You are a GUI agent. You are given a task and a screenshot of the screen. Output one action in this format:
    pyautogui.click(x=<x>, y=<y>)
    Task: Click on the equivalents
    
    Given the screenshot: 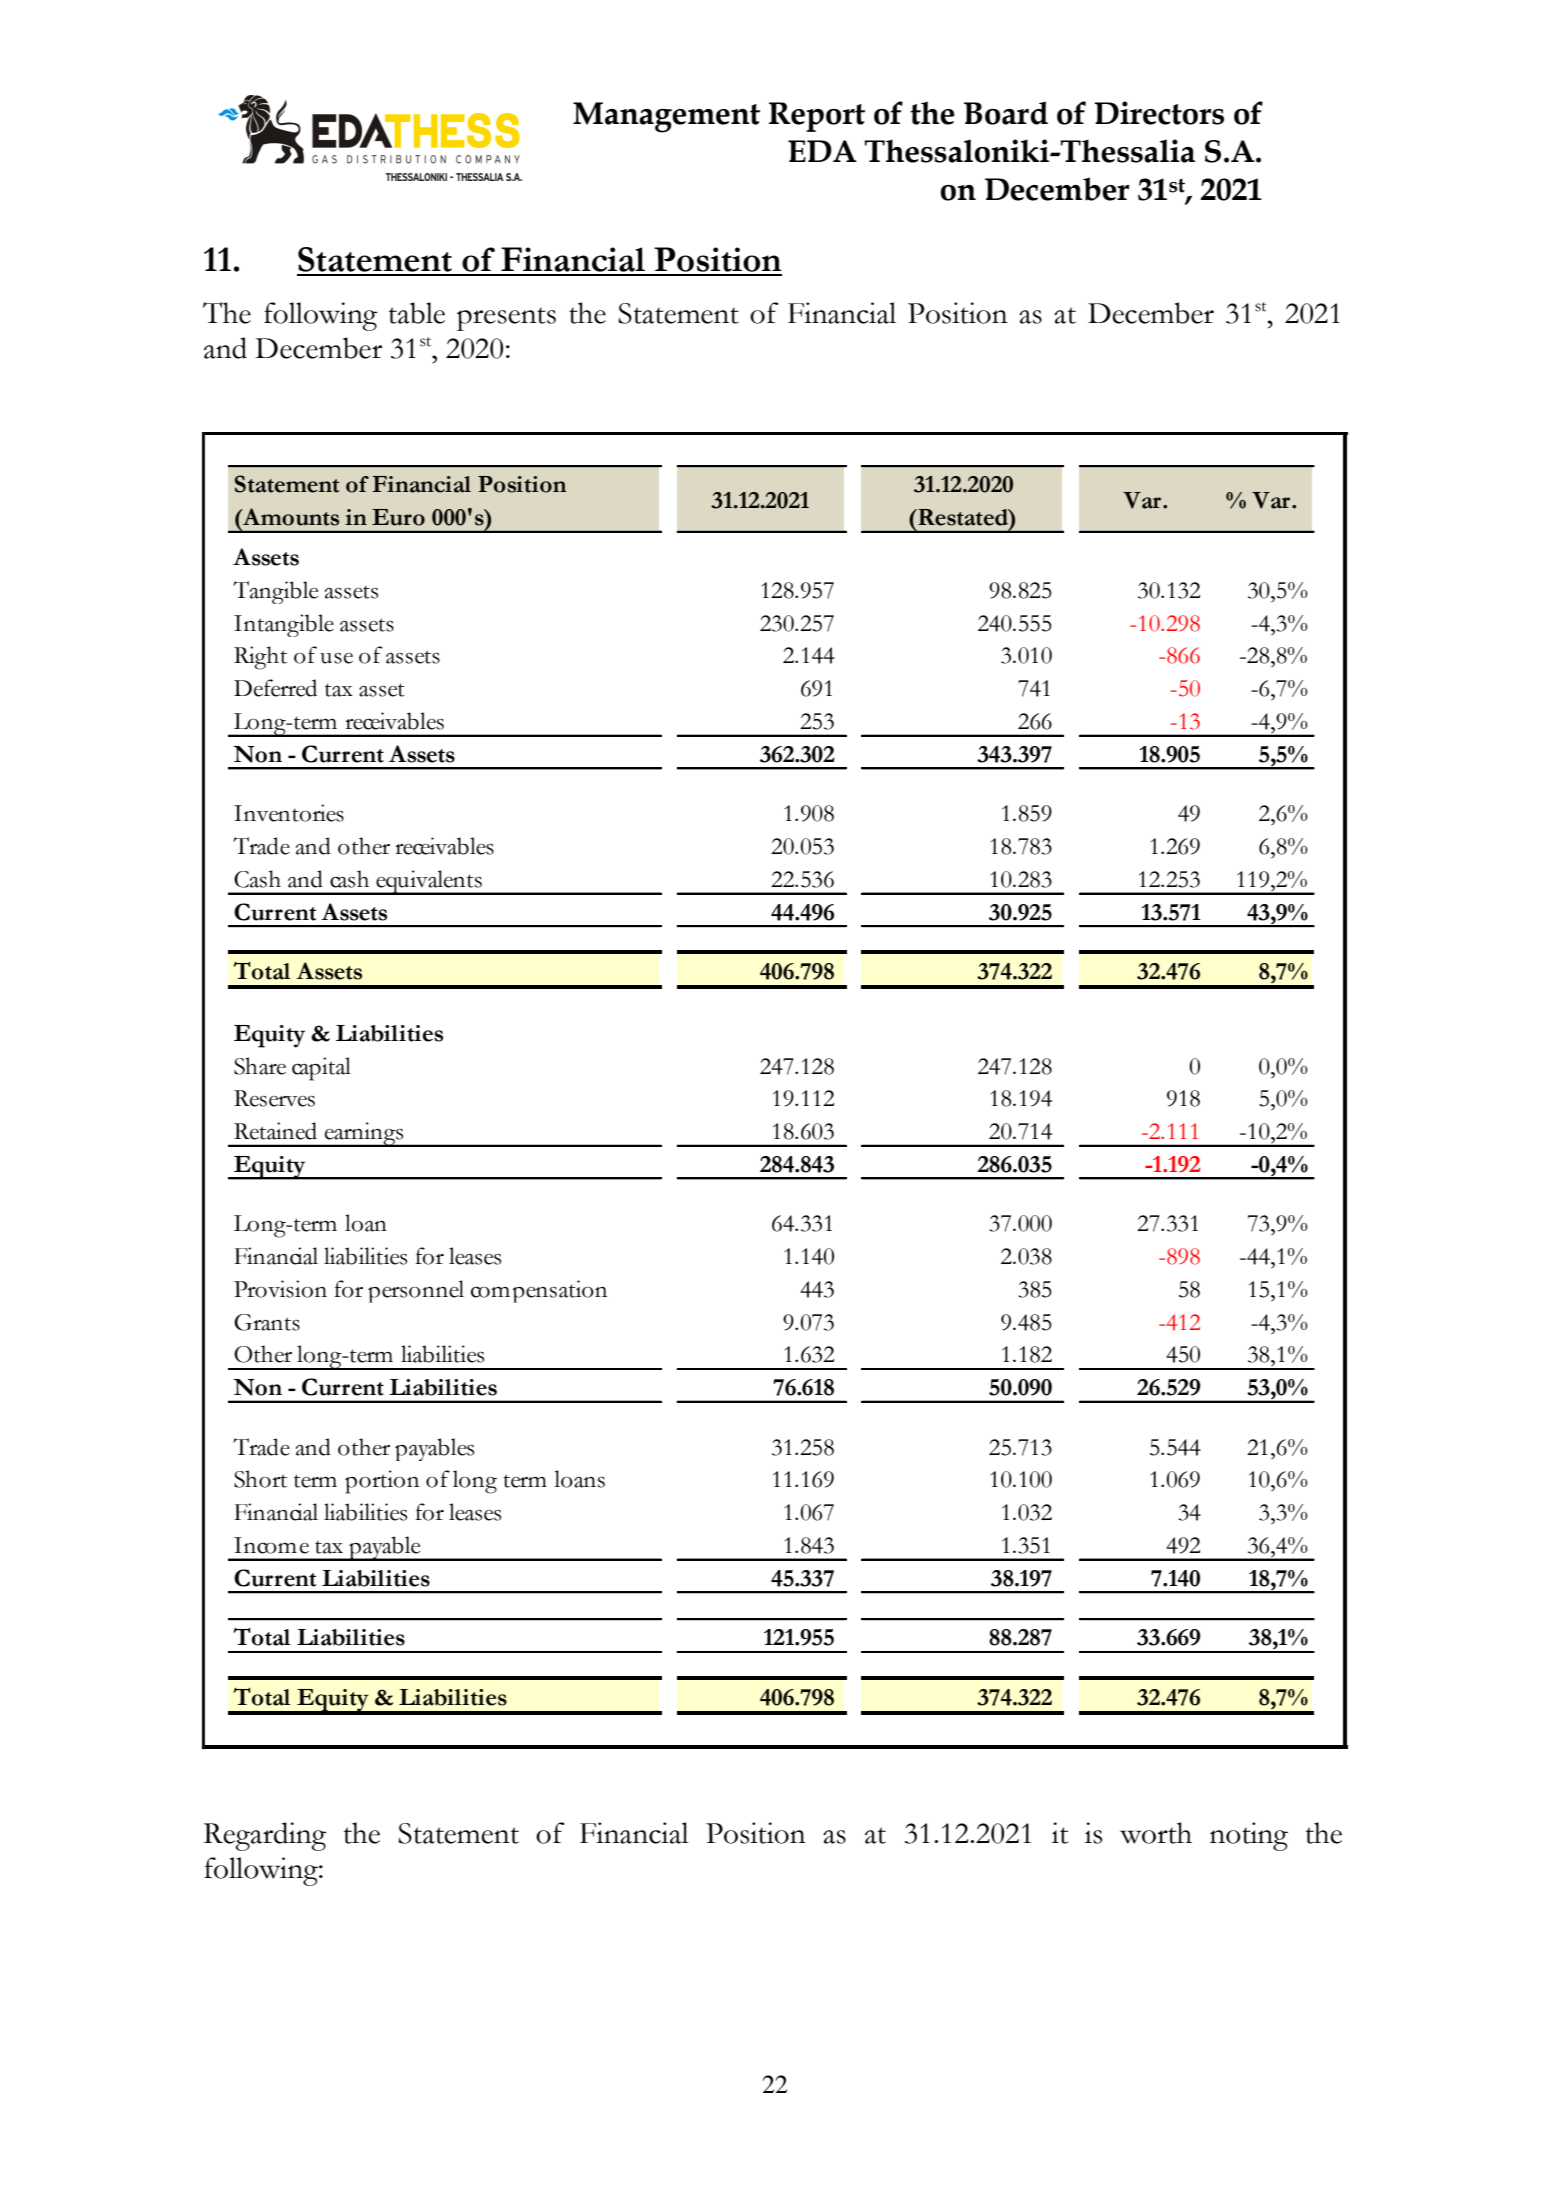 What is the action you would take?
    pyautogui.click(x=429, y=882)
